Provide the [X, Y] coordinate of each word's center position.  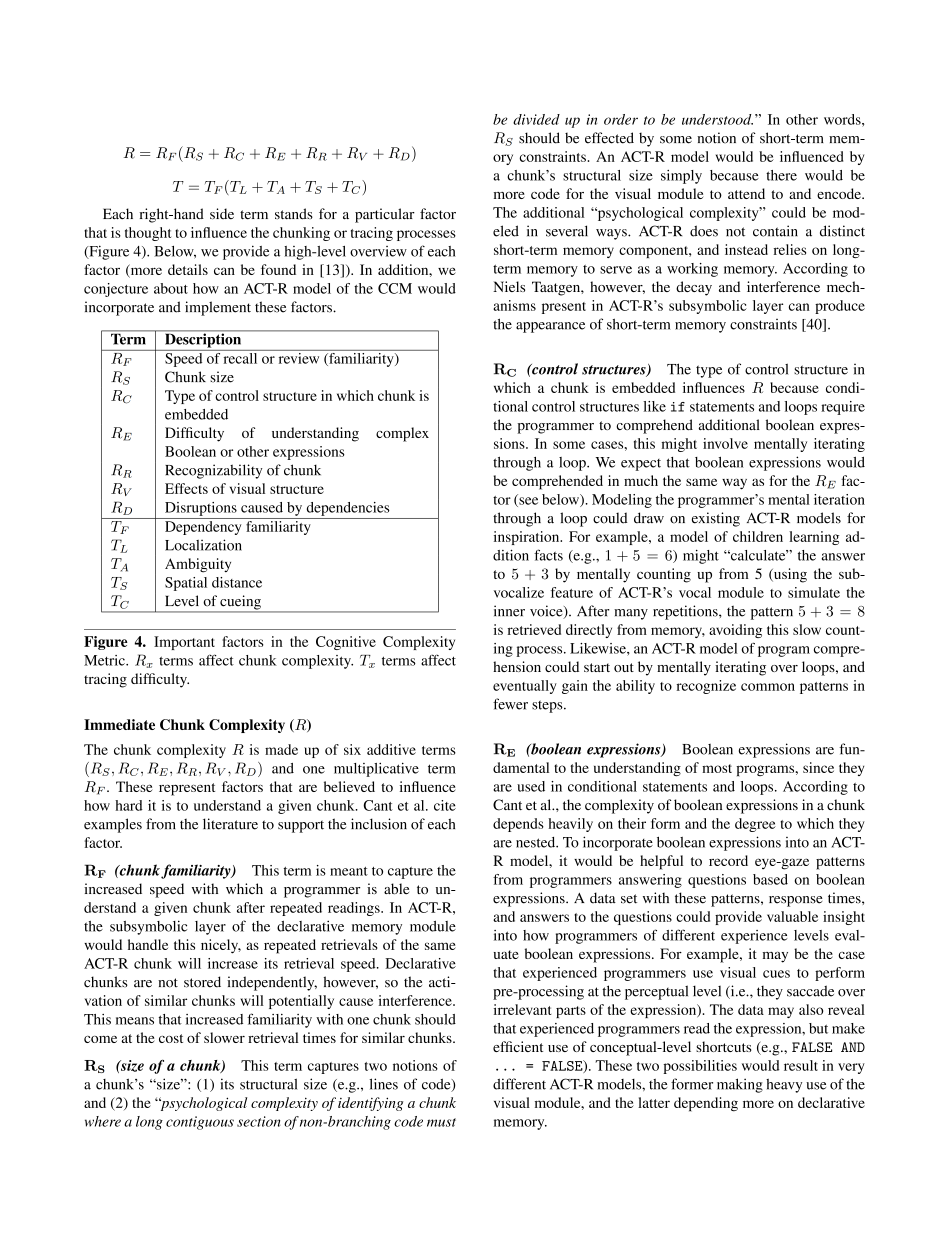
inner [509, 611]
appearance [550, 327]
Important [184, 643]
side [222, 214]
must [441, 1122]
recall [240, 357]
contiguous [200, 1123]
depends [518, 825]
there [781, 175]
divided [536, 119]
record [728, 860]
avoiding [735, 631]
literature [230, 824]
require [843, 408]
